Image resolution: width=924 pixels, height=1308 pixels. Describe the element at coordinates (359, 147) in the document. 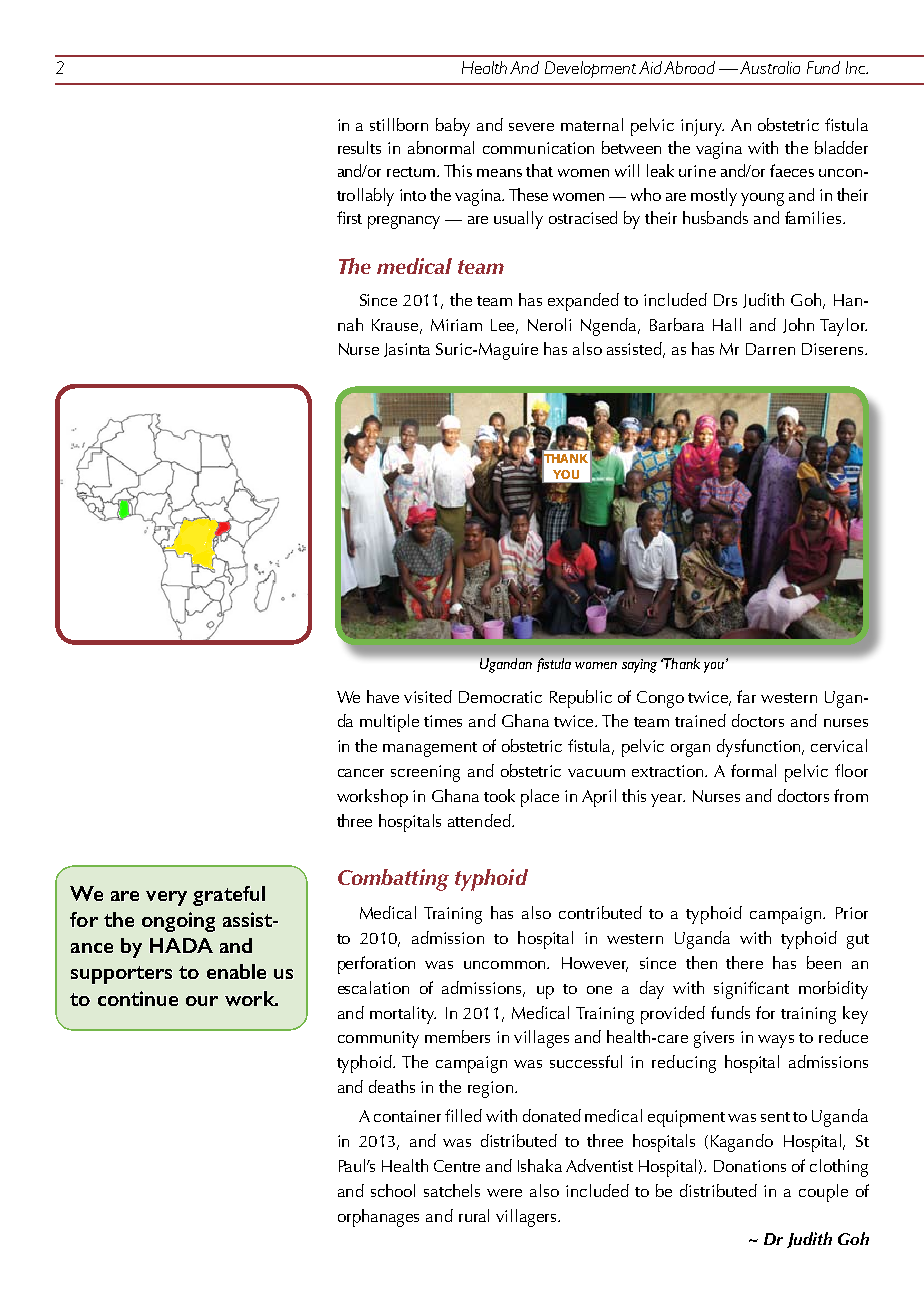

I see `results` at that location.
